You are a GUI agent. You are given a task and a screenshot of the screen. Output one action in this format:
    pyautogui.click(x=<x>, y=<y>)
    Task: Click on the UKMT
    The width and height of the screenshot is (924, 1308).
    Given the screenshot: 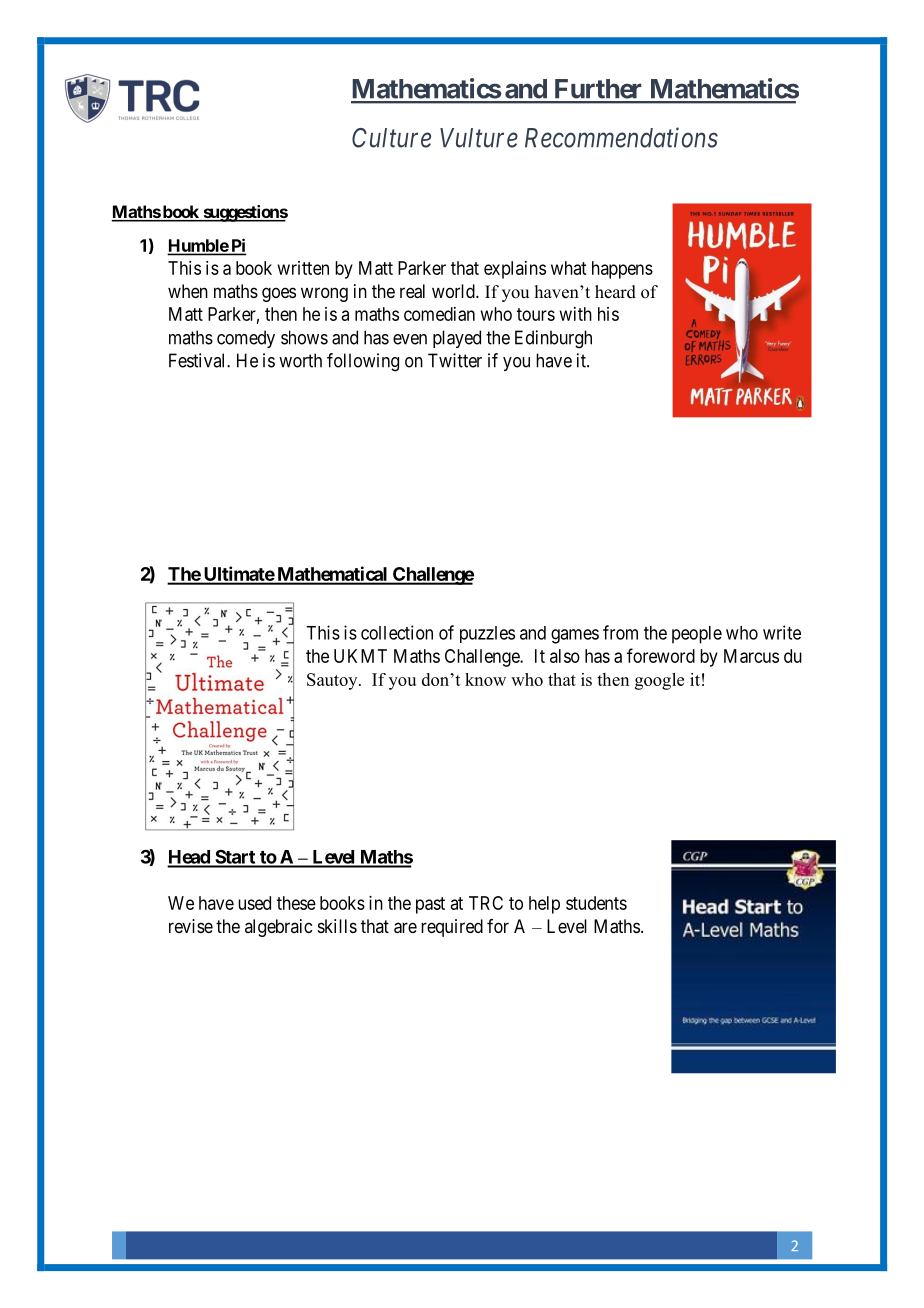 What is the action you would take?
    pyautogui.click(x=360, y=656)
